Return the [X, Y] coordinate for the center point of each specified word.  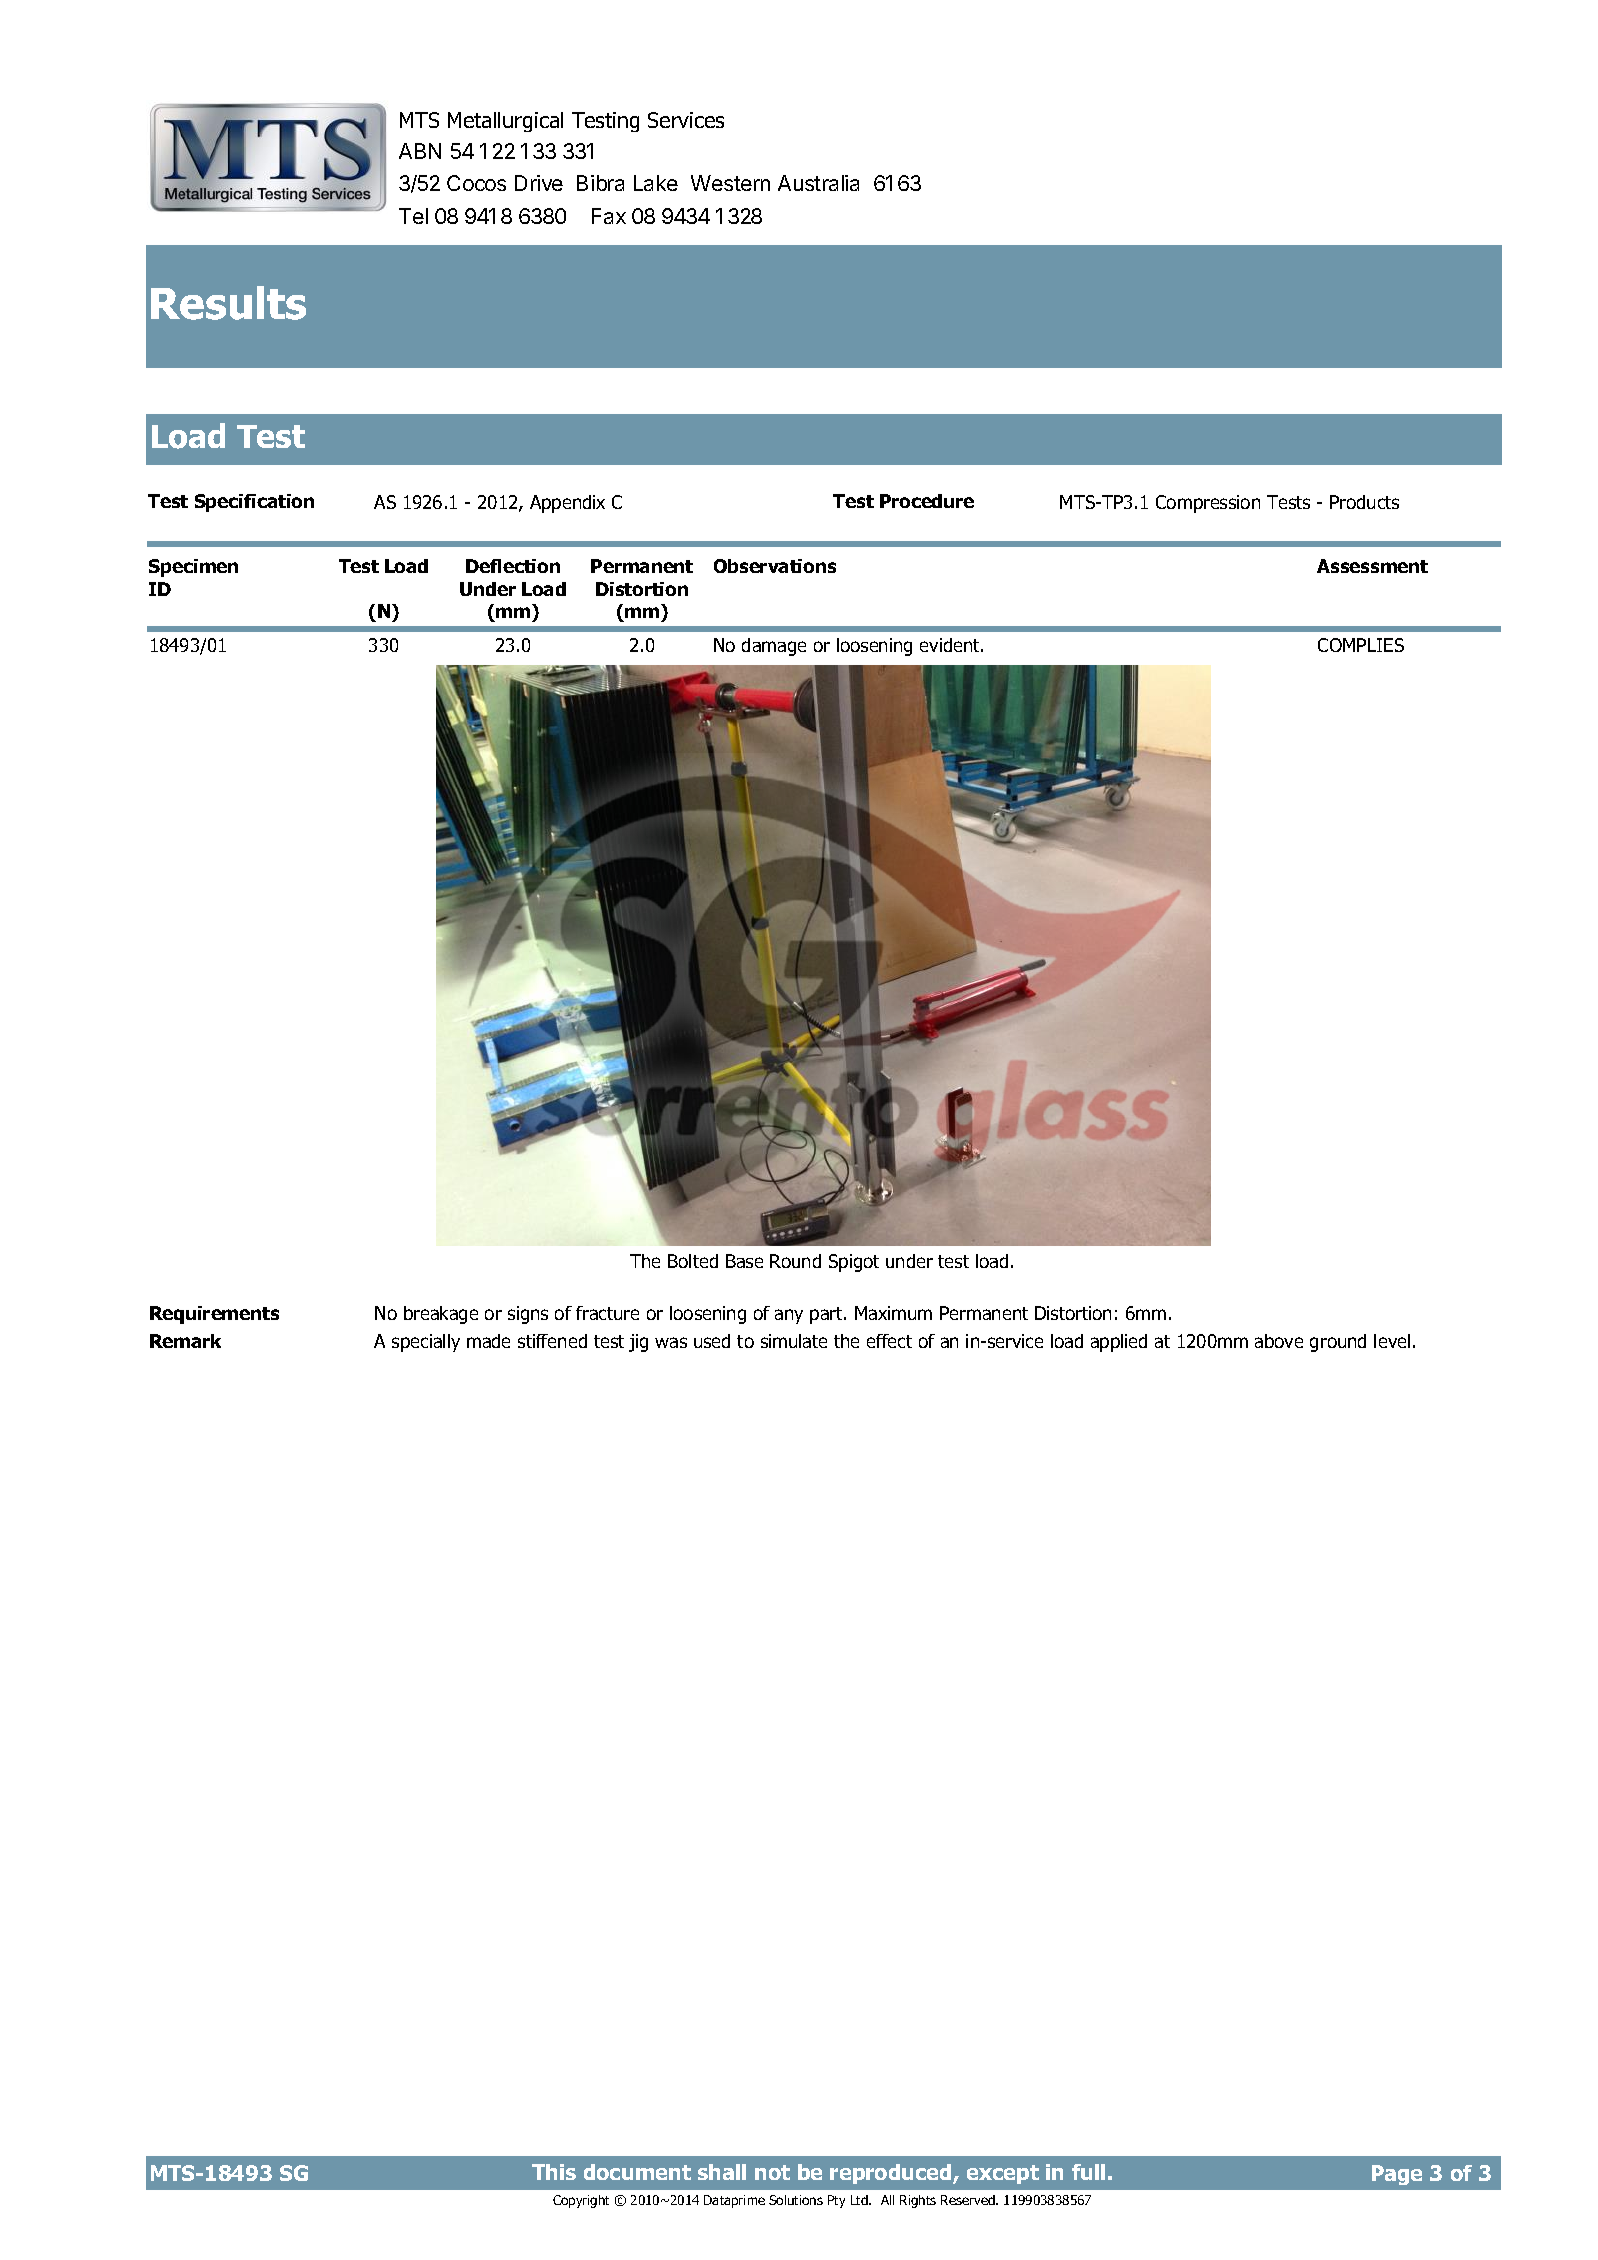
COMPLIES [1361, 645]
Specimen [193, 568]
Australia [818, 183]
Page [1397, 2175]
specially [426, 1343]
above [1279, 1341]
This [554, 2172]
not [772, 2172]
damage [774, 647]
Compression [1208, 504]
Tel [413, 216]
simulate [794, 1341]
